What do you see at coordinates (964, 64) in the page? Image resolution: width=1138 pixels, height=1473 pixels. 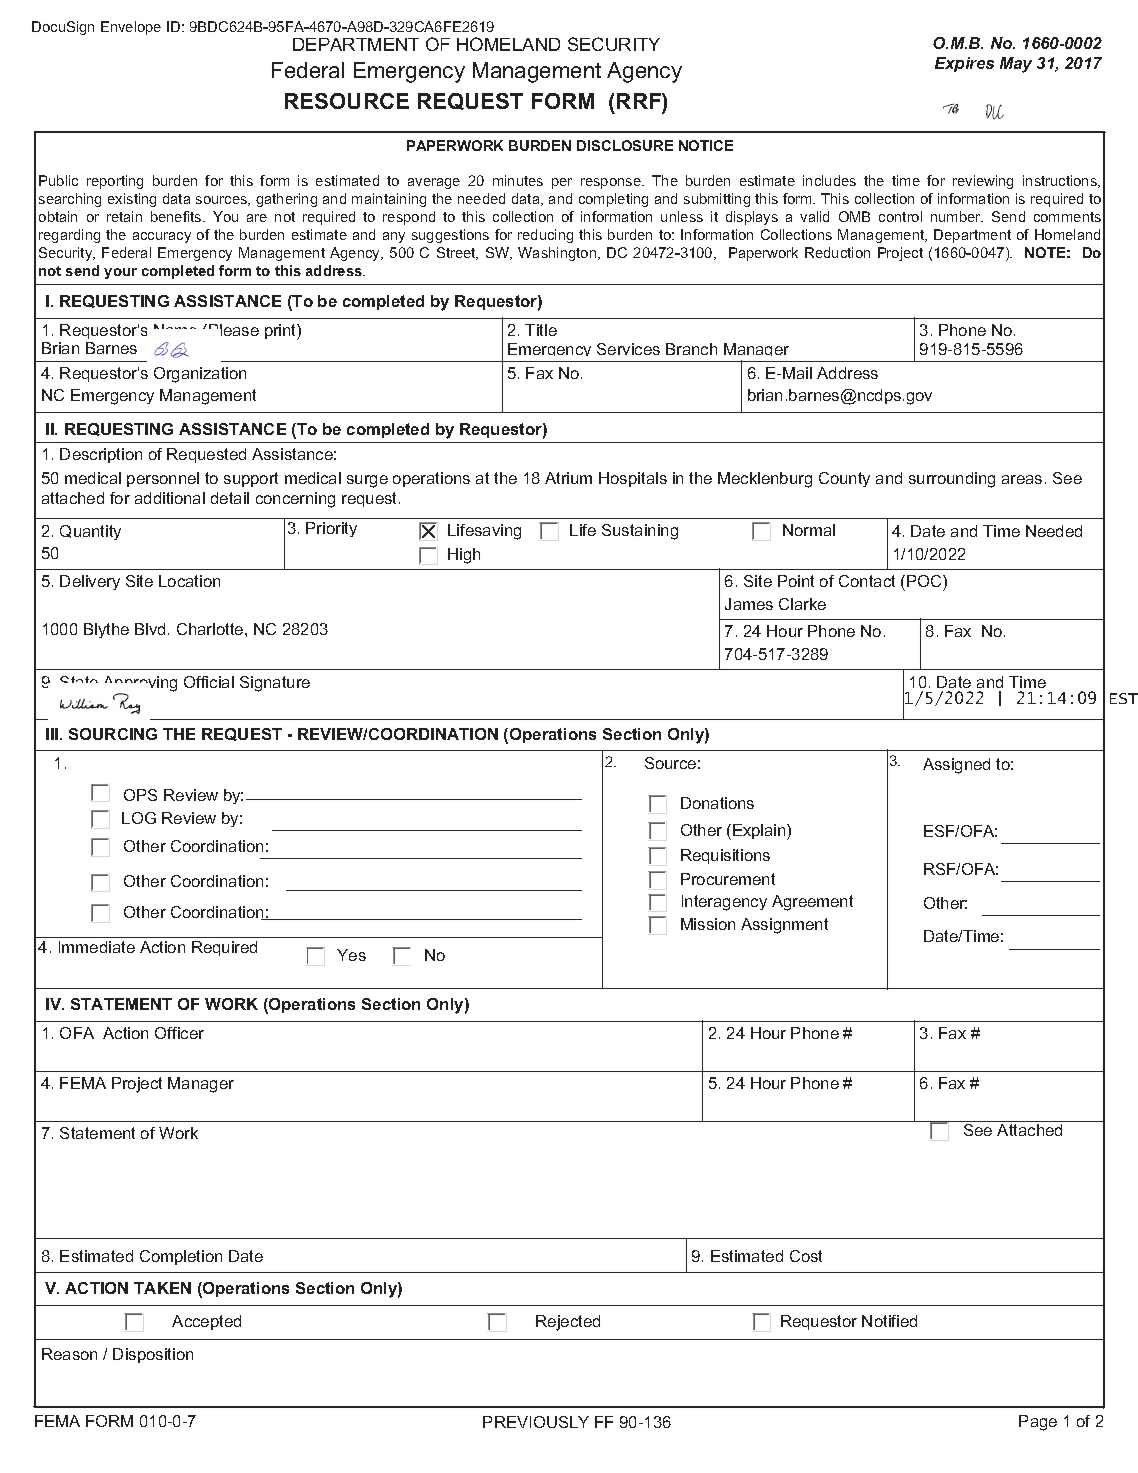 I see `Expires` at bounding box center [964, 64].
